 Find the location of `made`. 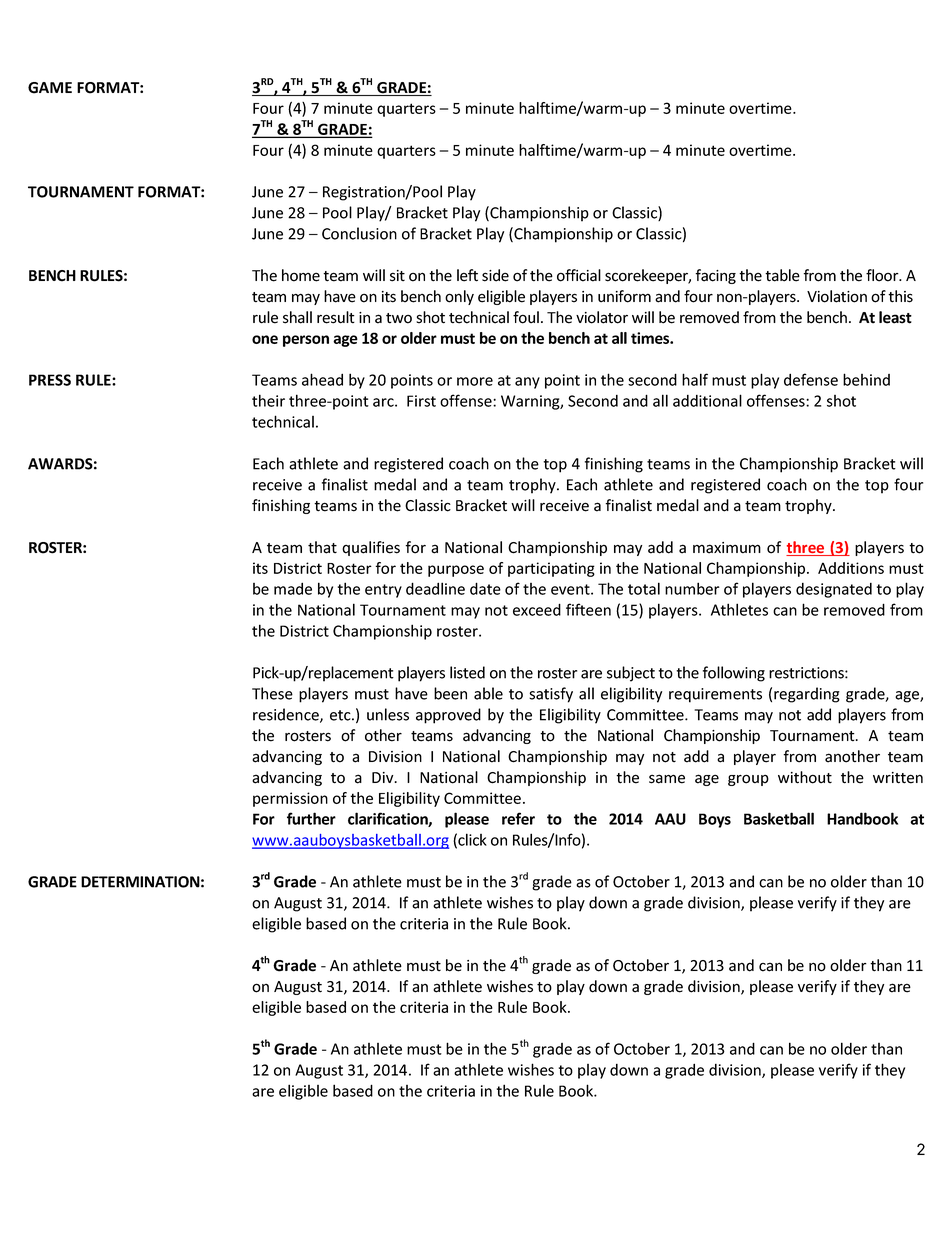

made is located at coordinates (293, 588).
